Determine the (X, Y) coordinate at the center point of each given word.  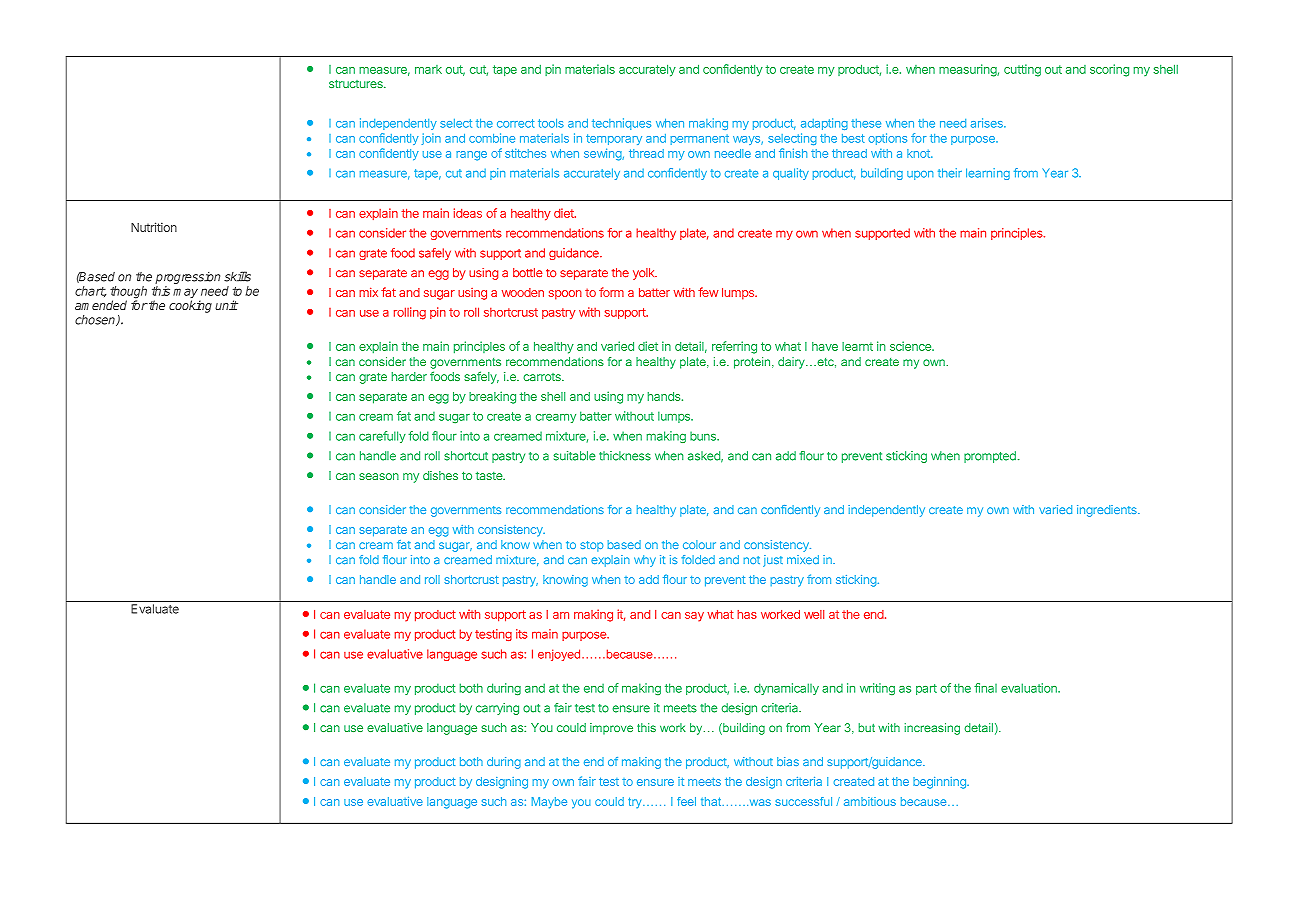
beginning (940, 783)
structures (357, 83)
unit (226, 305)
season (379, 476)
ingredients (1108, 511)
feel (686, 801)
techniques (621, 124)
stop (591, 546)
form (611, 292)
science (911, 346)
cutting (1022, 70)
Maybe (549, 803)
